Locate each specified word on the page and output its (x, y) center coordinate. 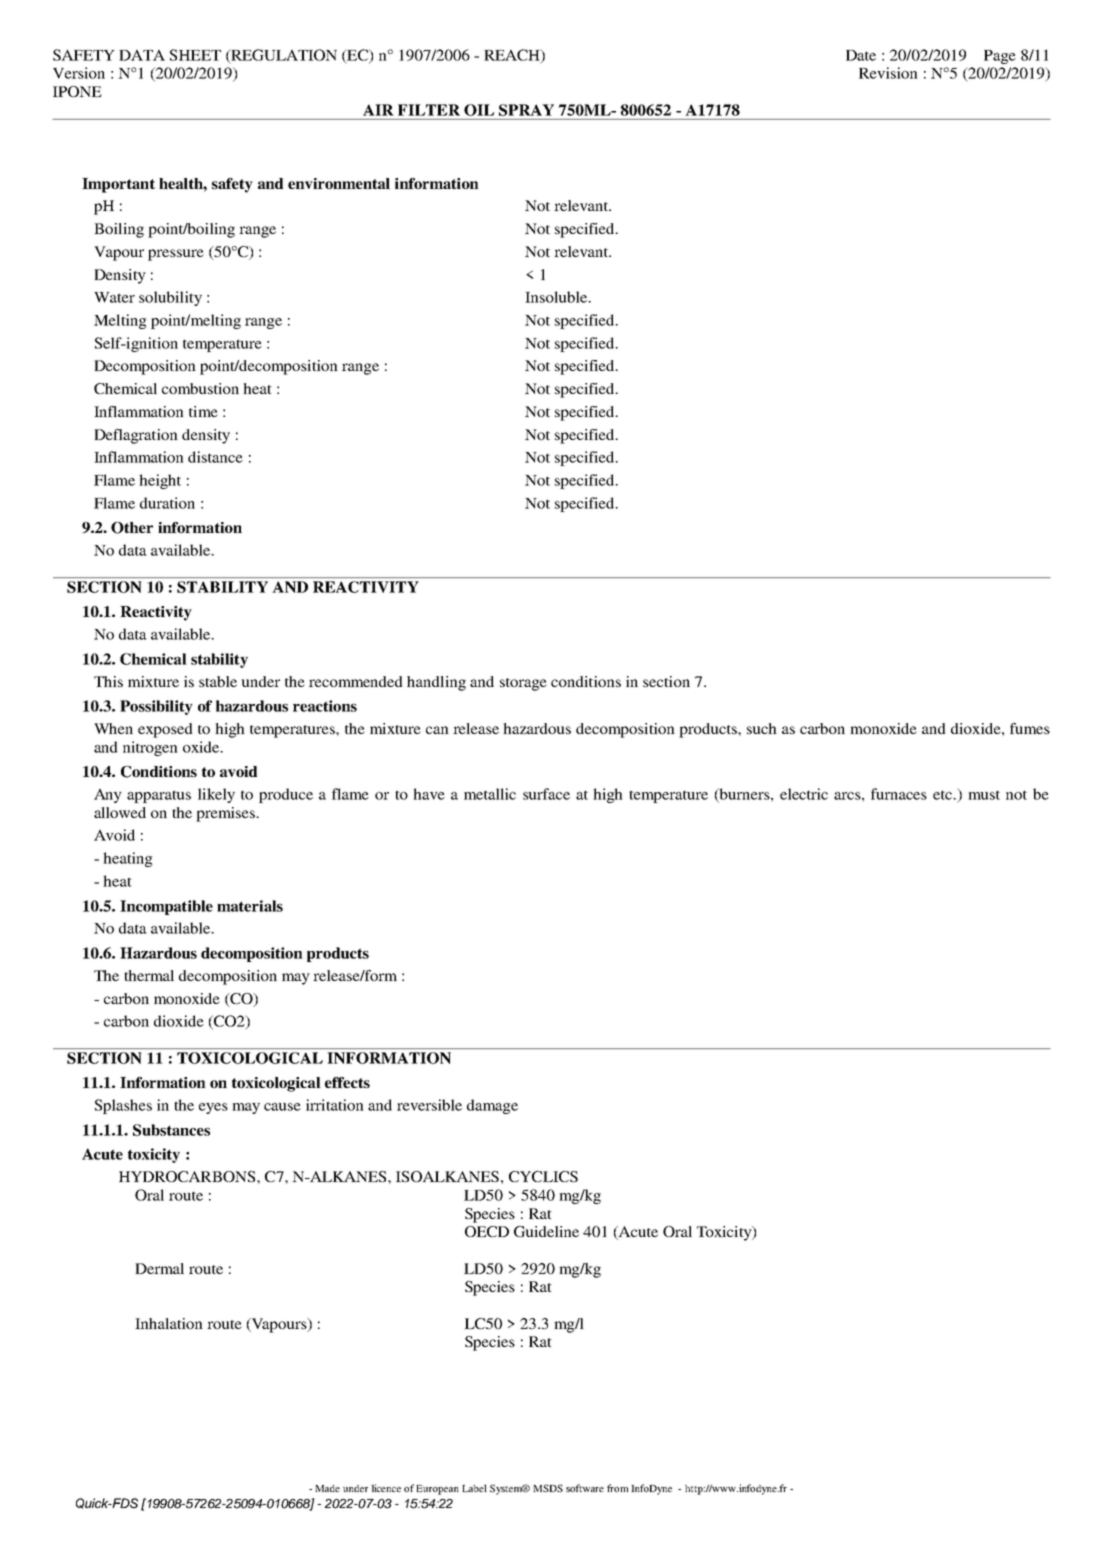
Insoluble (557, 297)
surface (546, 794)
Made (327, 1488)
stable (218, 681)
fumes (1030, 728)
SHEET (195, 55)
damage (492, 1106)
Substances (171, 1130)
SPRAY (526, 110)
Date (861, 55)
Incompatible (166, 907)
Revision (888, 73)
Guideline (546, 1231)
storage (523, 684)
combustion (200, 388)
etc (944, 795)
